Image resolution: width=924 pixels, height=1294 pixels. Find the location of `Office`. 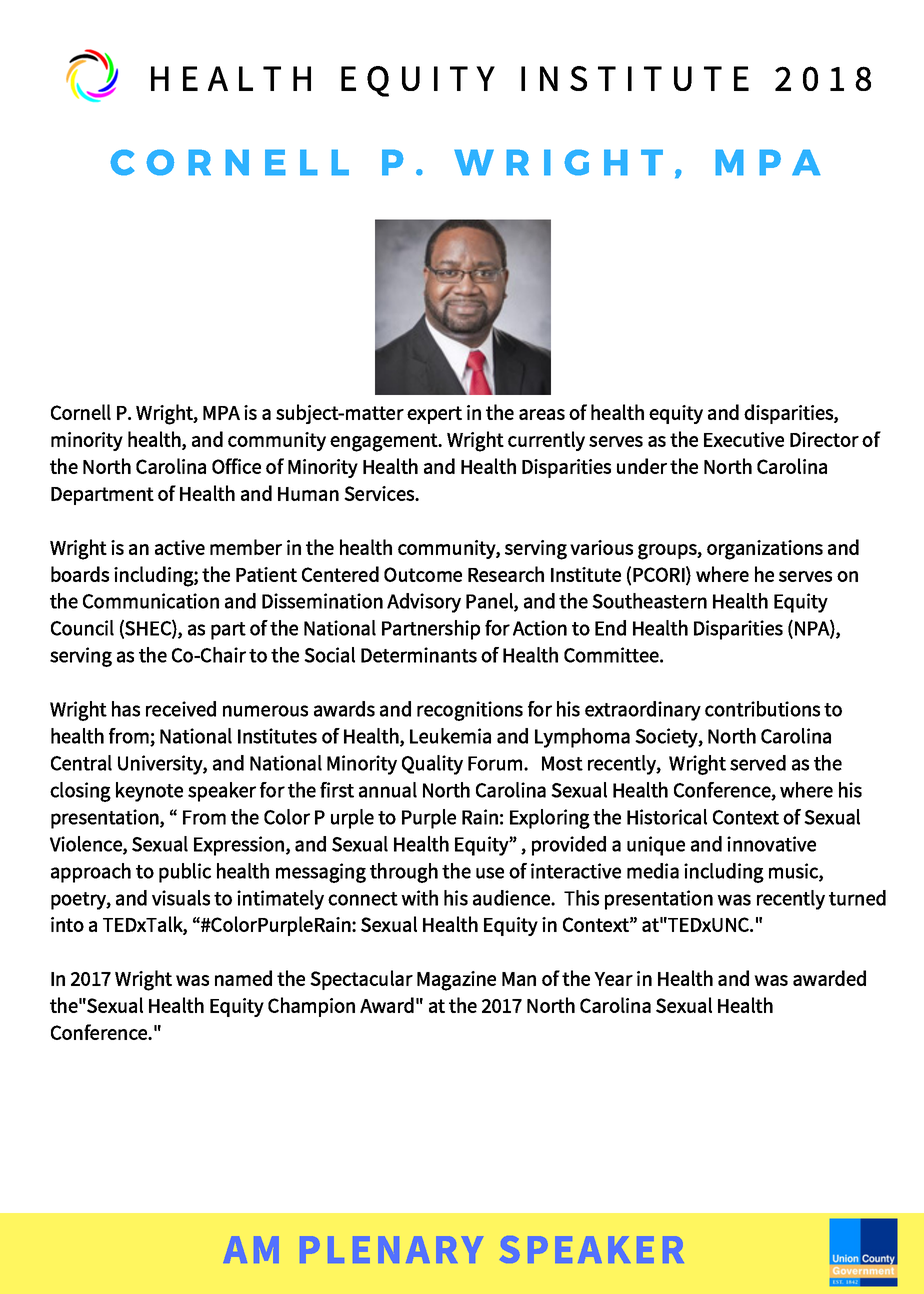

Office is located at coordinates (236, 466).
